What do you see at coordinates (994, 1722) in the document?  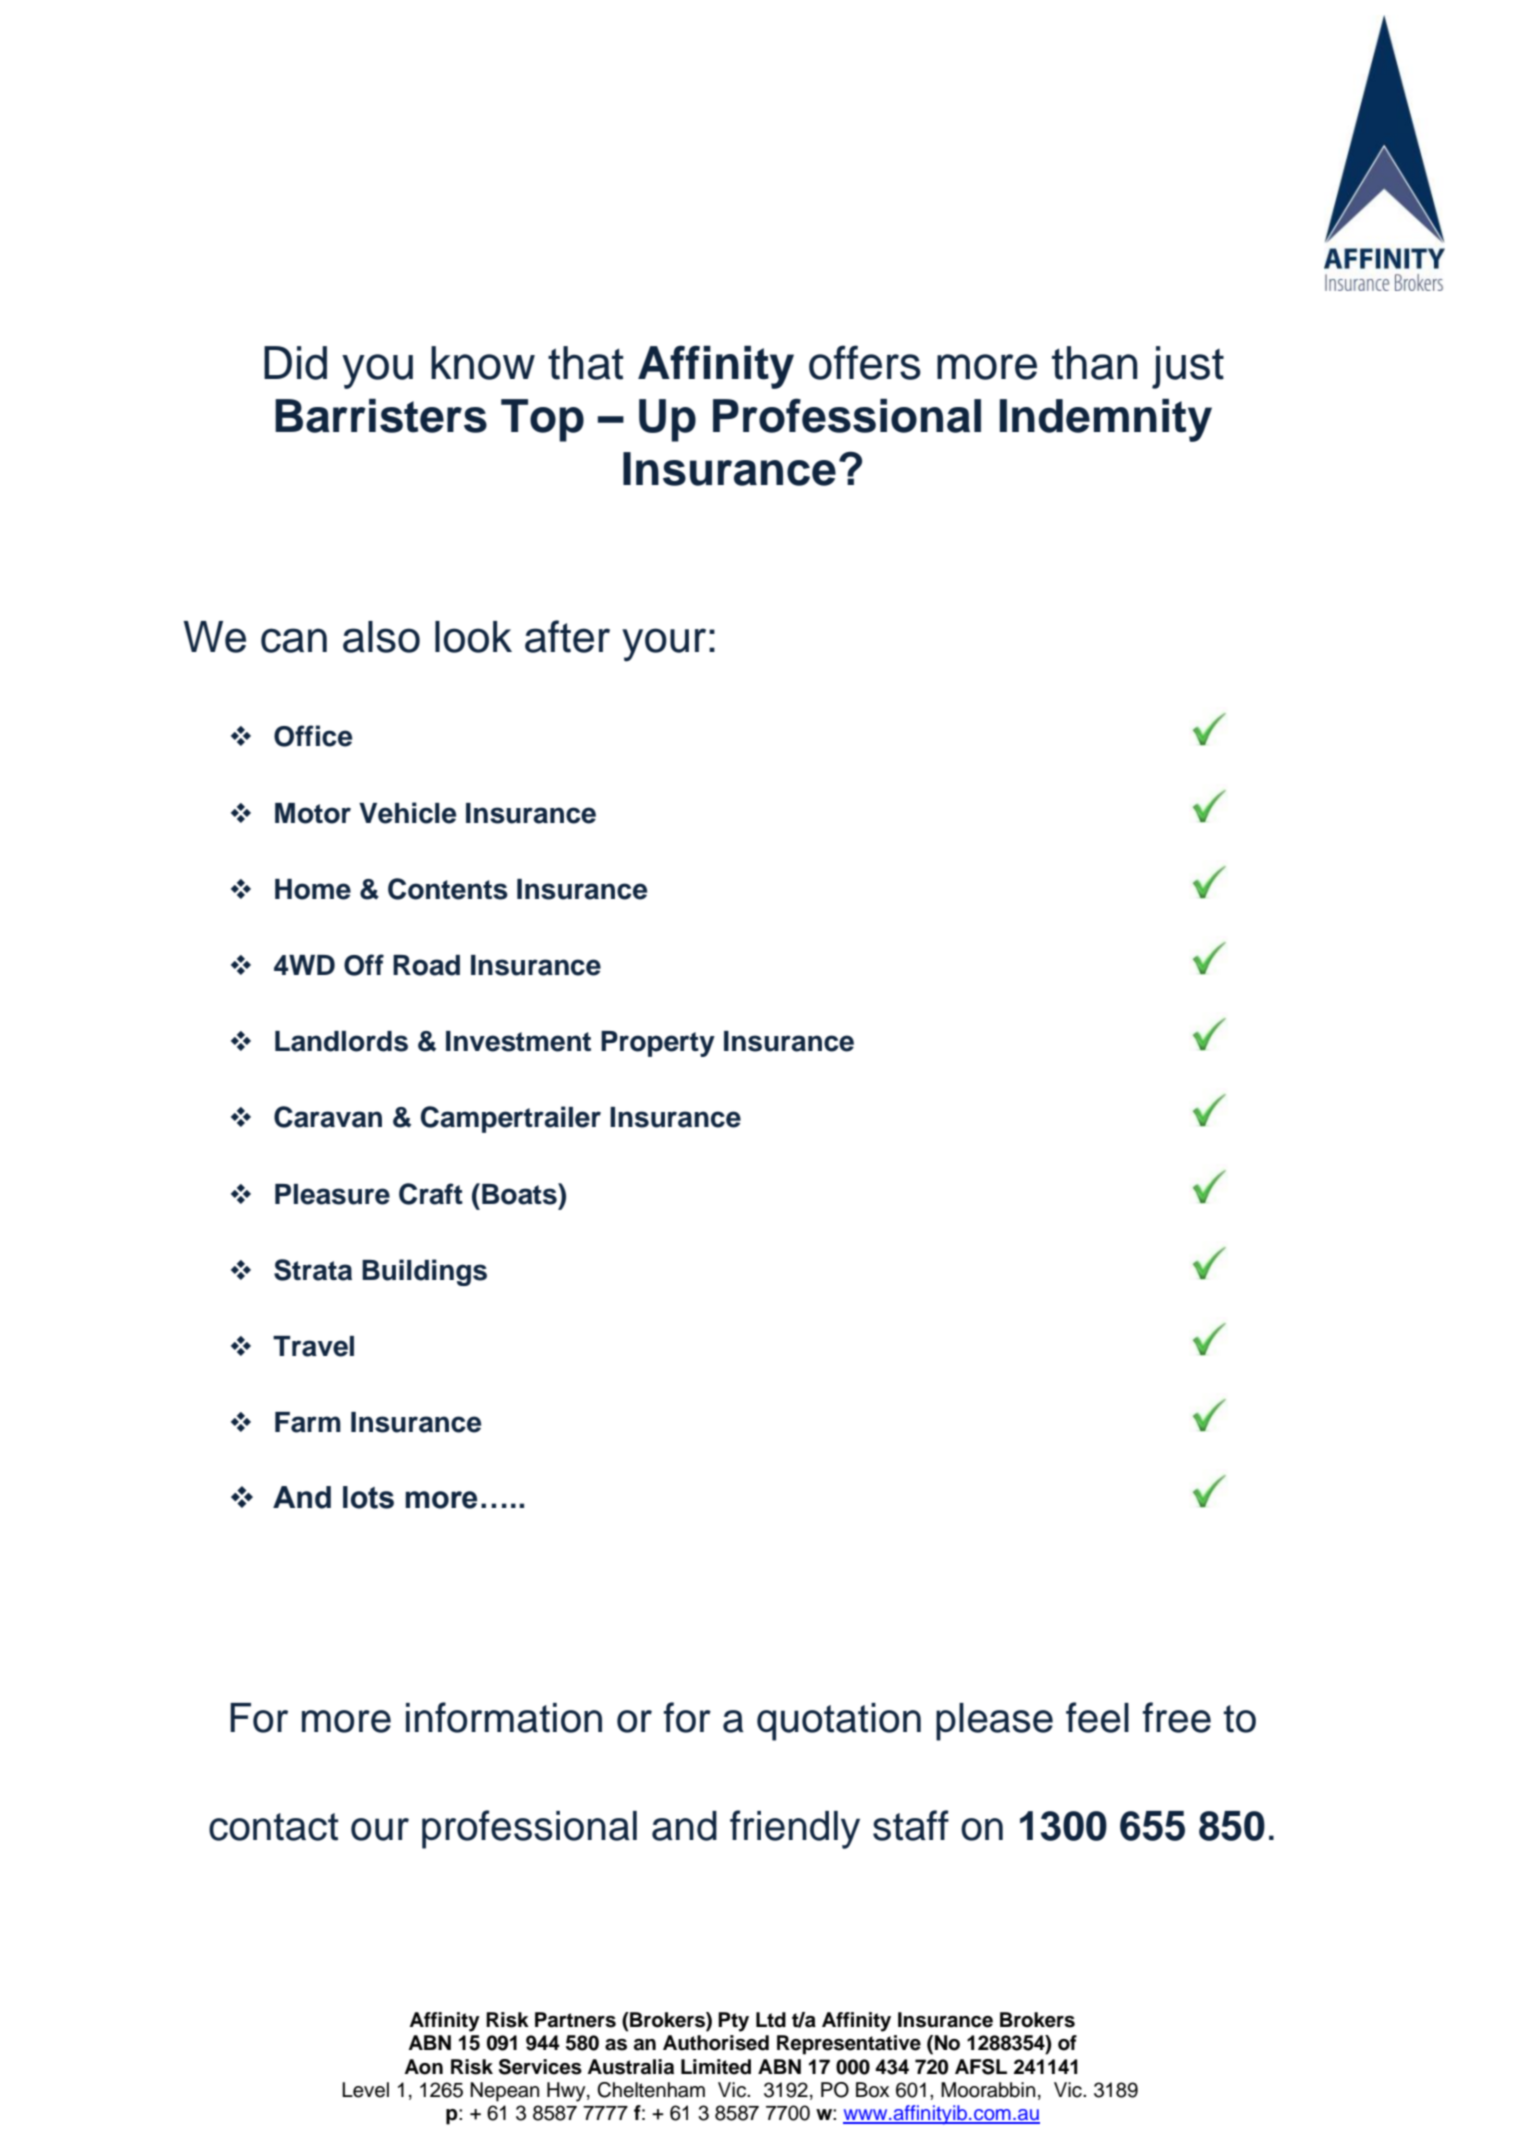 I see `please` at bounding box center [994, 1722].
